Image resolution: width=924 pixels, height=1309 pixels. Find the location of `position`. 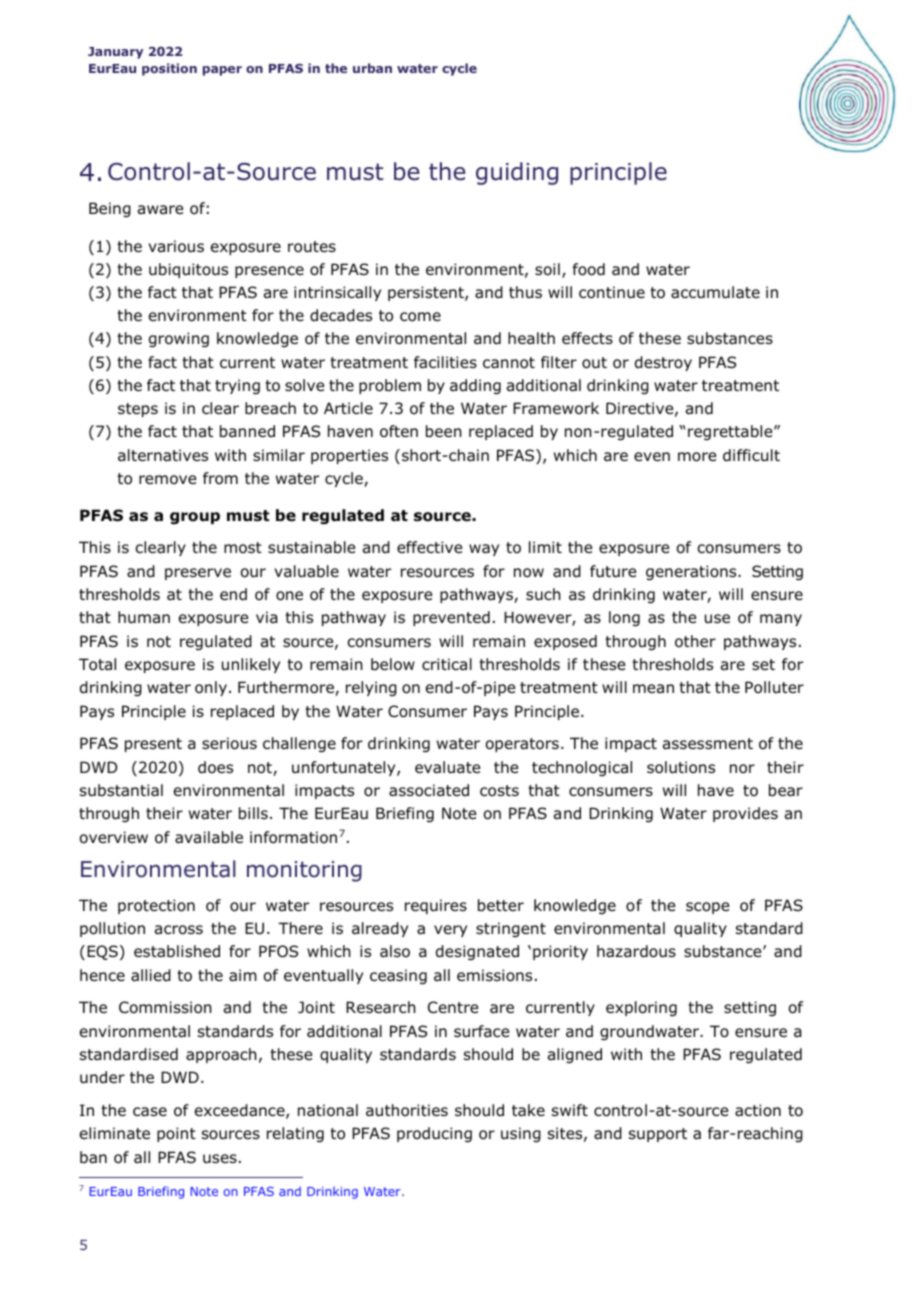

position is located at coordinates (169, 69).
